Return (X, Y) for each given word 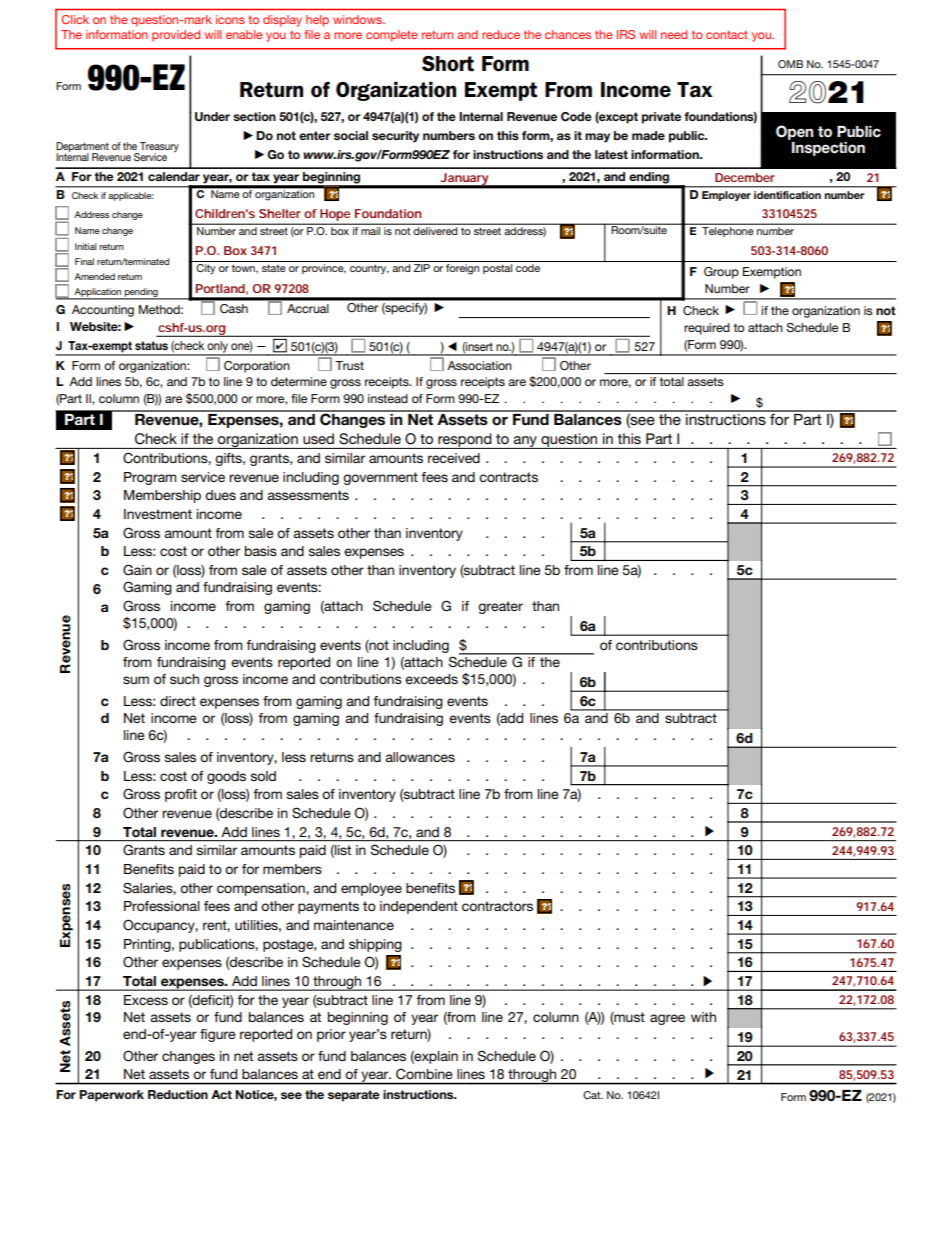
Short (448, 64)
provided (176, 36)
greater (500, 607)
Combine (424, 1074)
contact (727, 34)
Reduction (178, 1094)
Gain (137, 570)
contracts (508, 477)
